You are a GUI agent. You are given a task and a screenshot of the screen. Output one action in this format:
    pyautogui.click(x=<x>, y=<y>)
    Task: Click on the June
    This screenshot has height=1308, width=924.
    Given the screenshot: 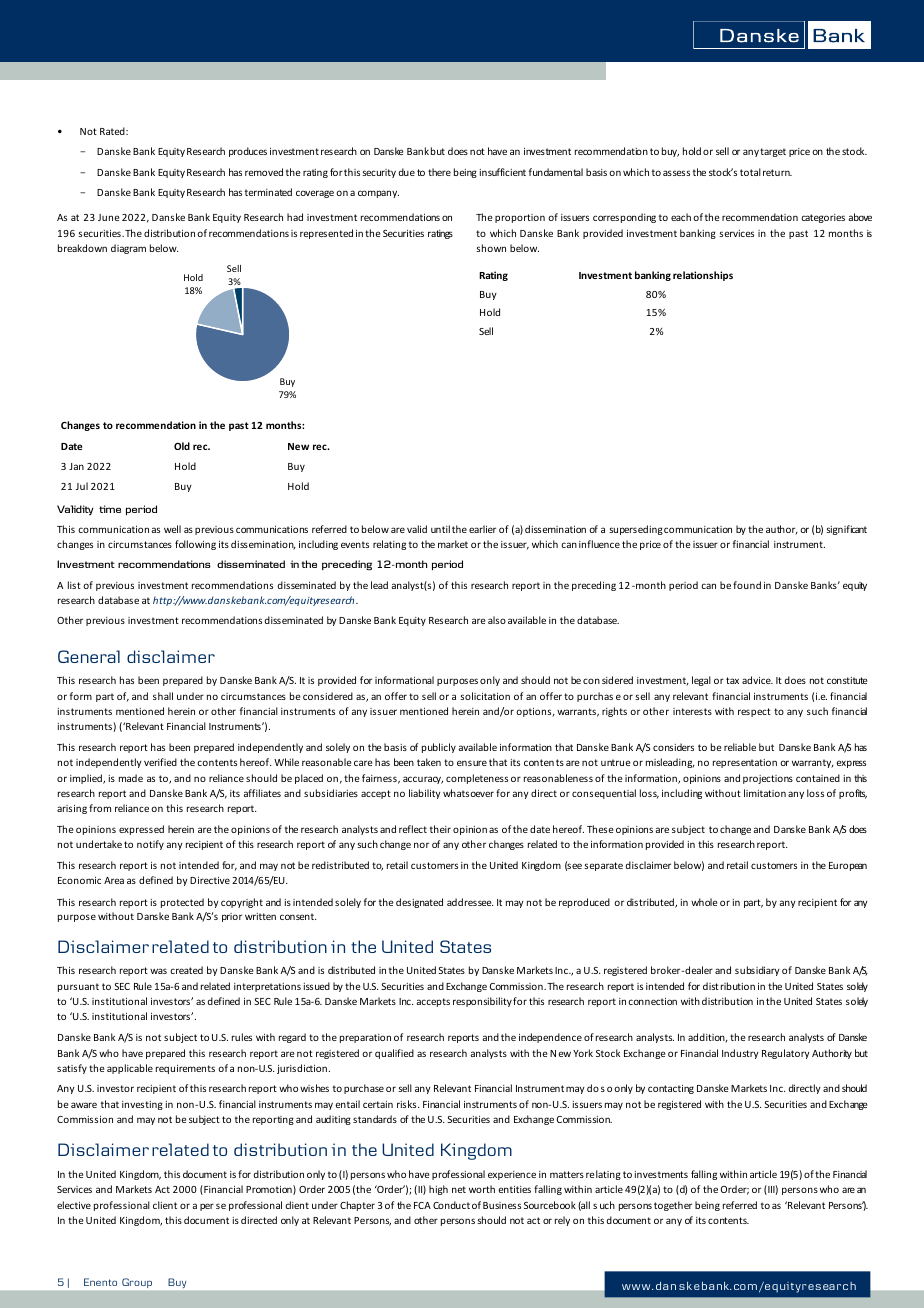 What is the action you would take?
    pyautogui.click(x=109, y=217)
